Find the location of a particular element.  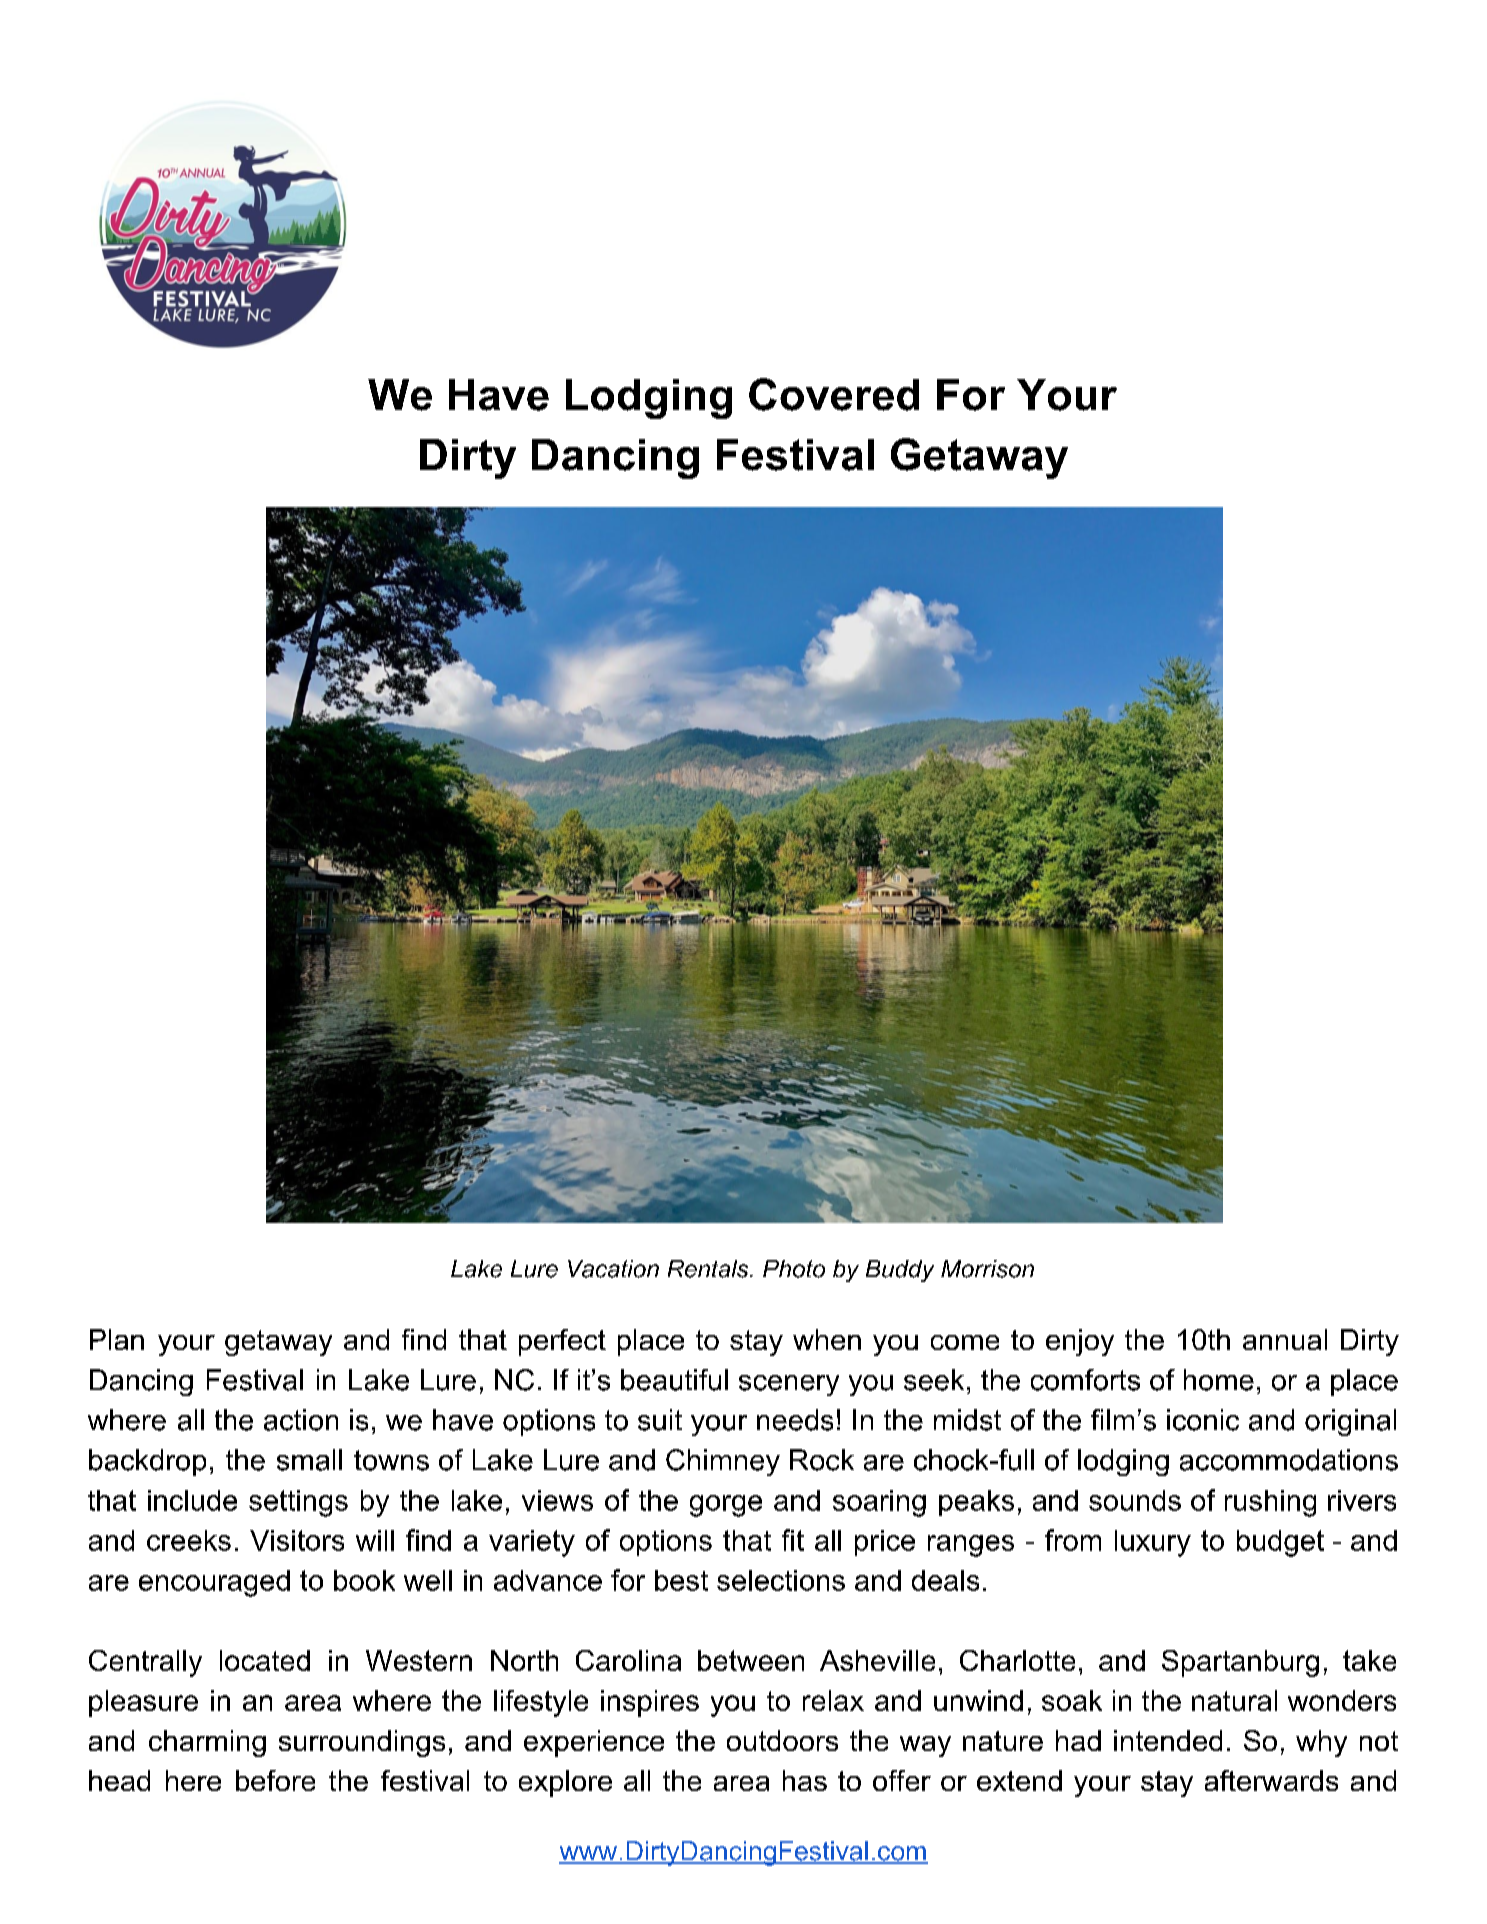

charming is located at coordinates (207, 1743).
